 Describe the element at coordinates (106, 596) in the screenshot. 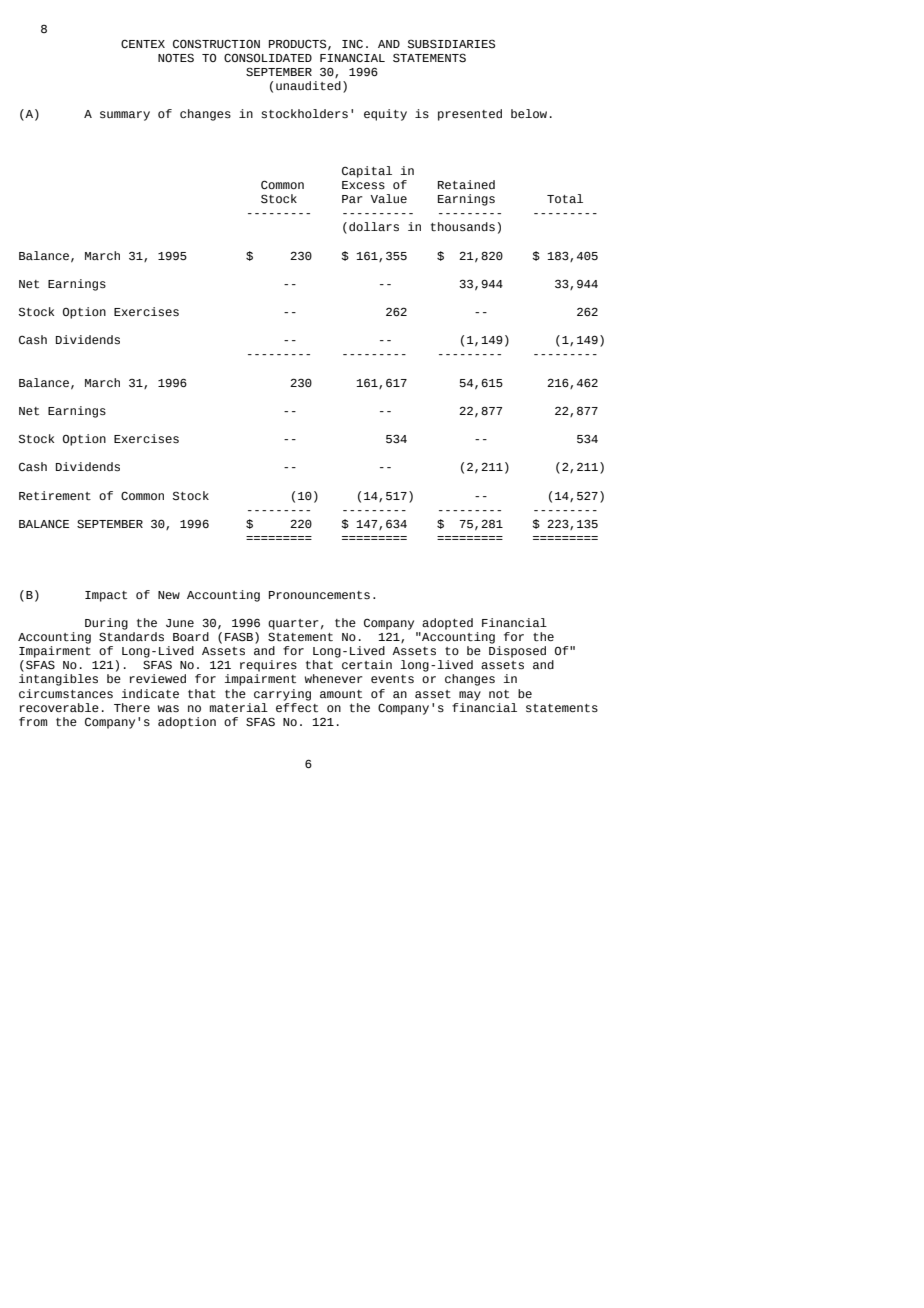

I see `Impact` at that location.
